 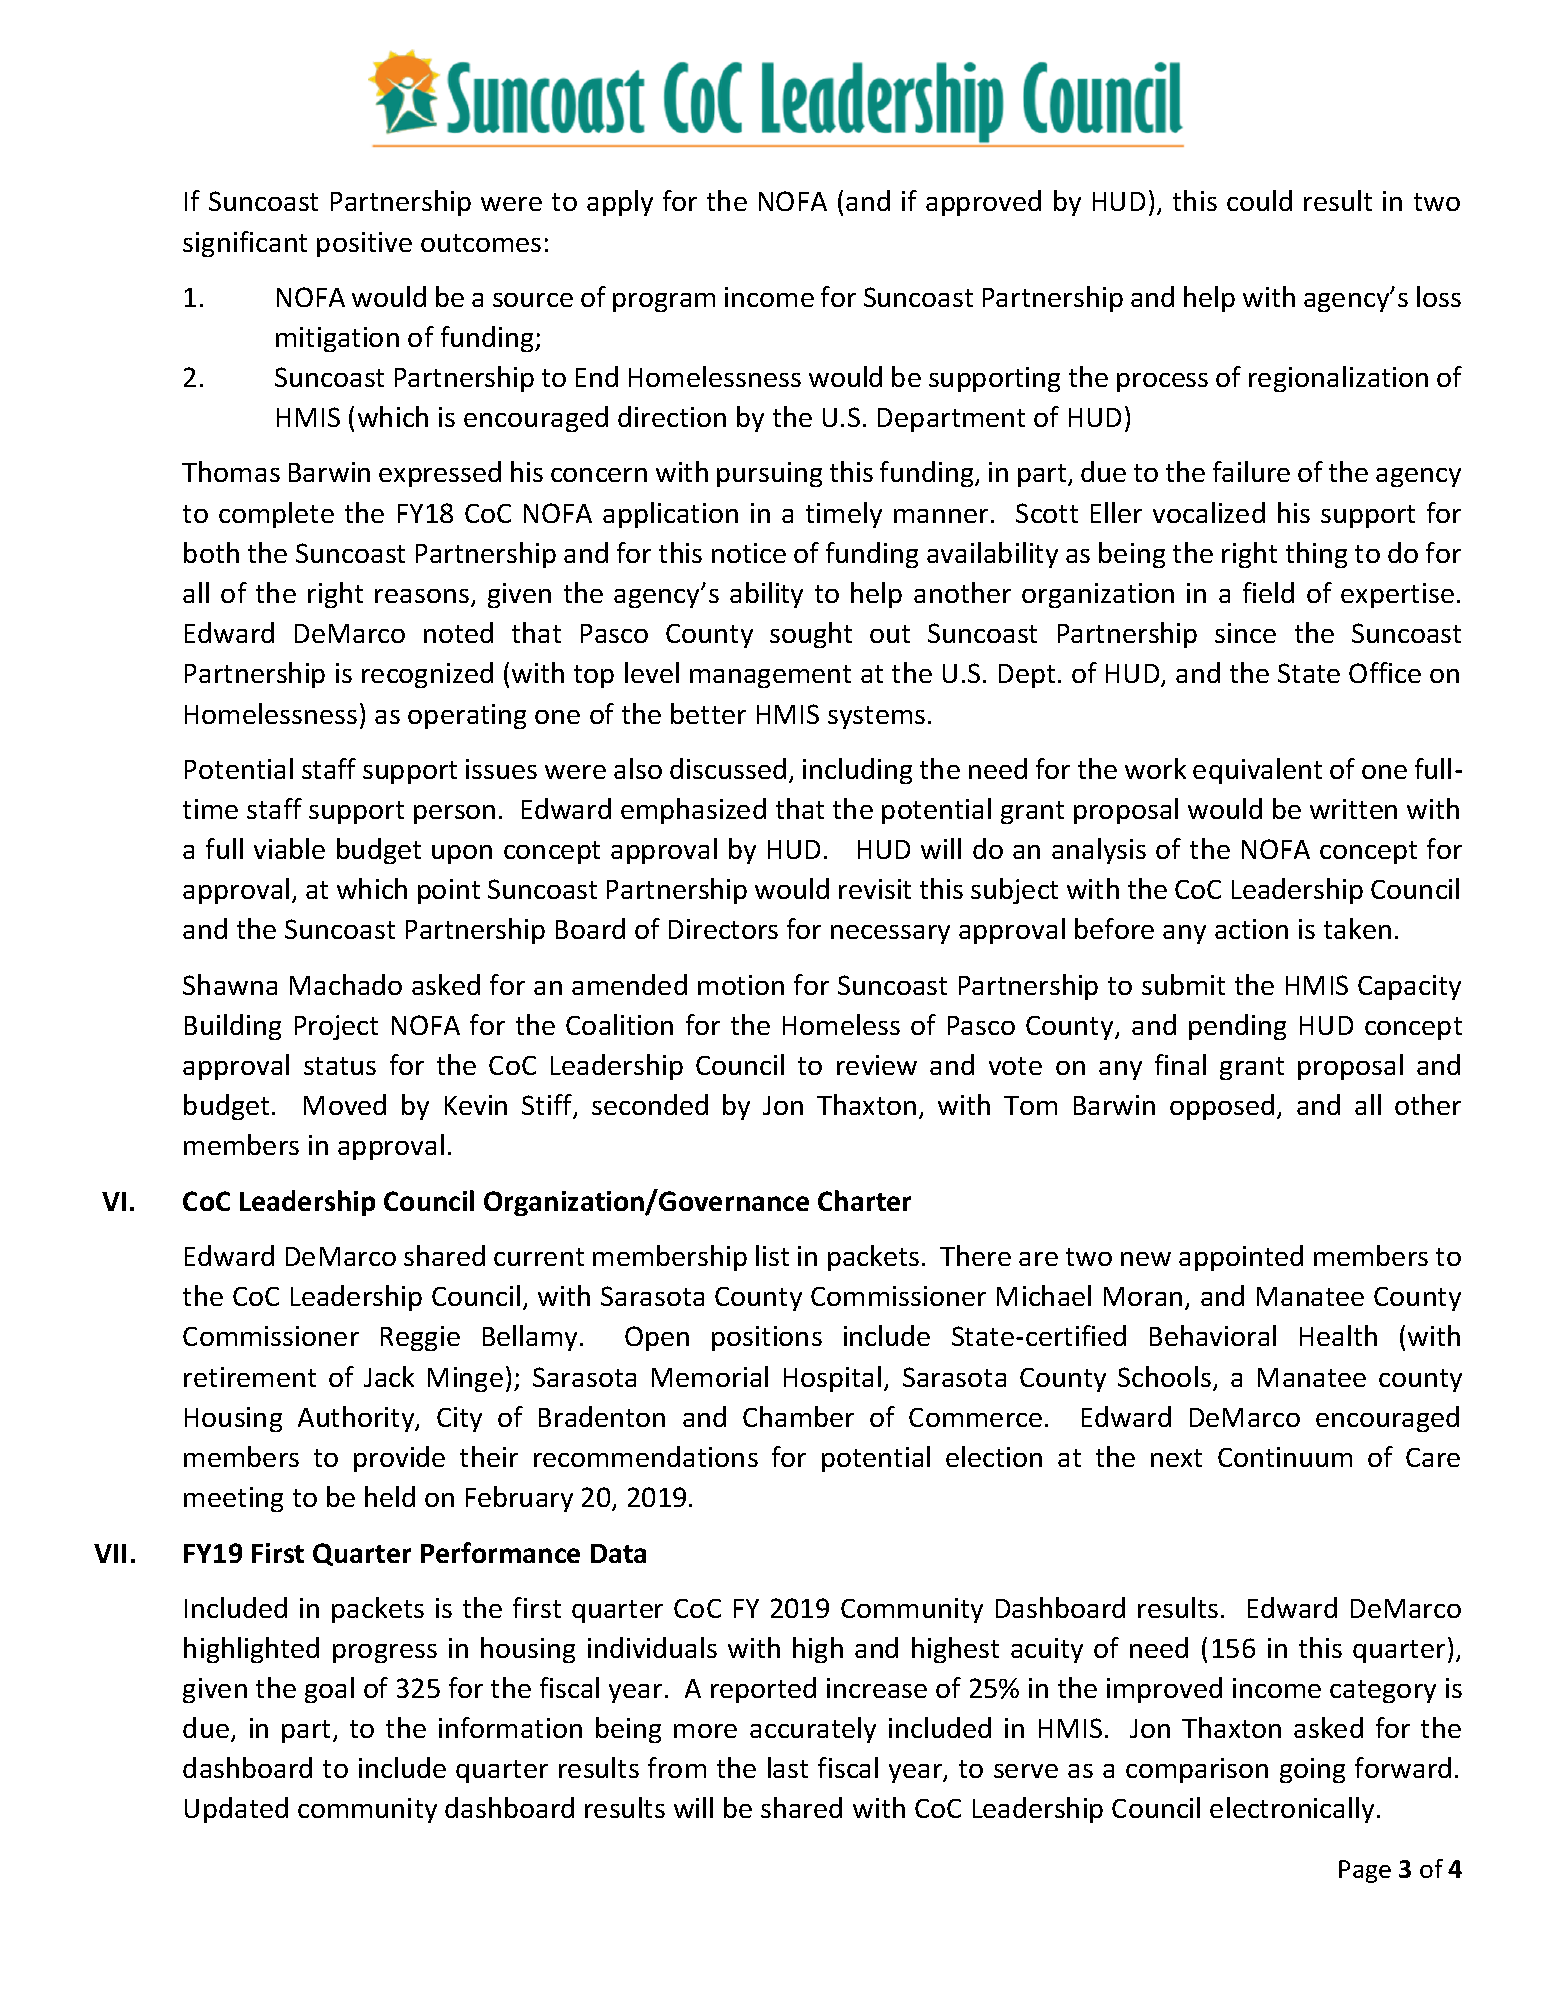 What do you see at coordinates (1237, 1027) in the screenshot?
I see `pending` at bounding box center [1237, 1027].
